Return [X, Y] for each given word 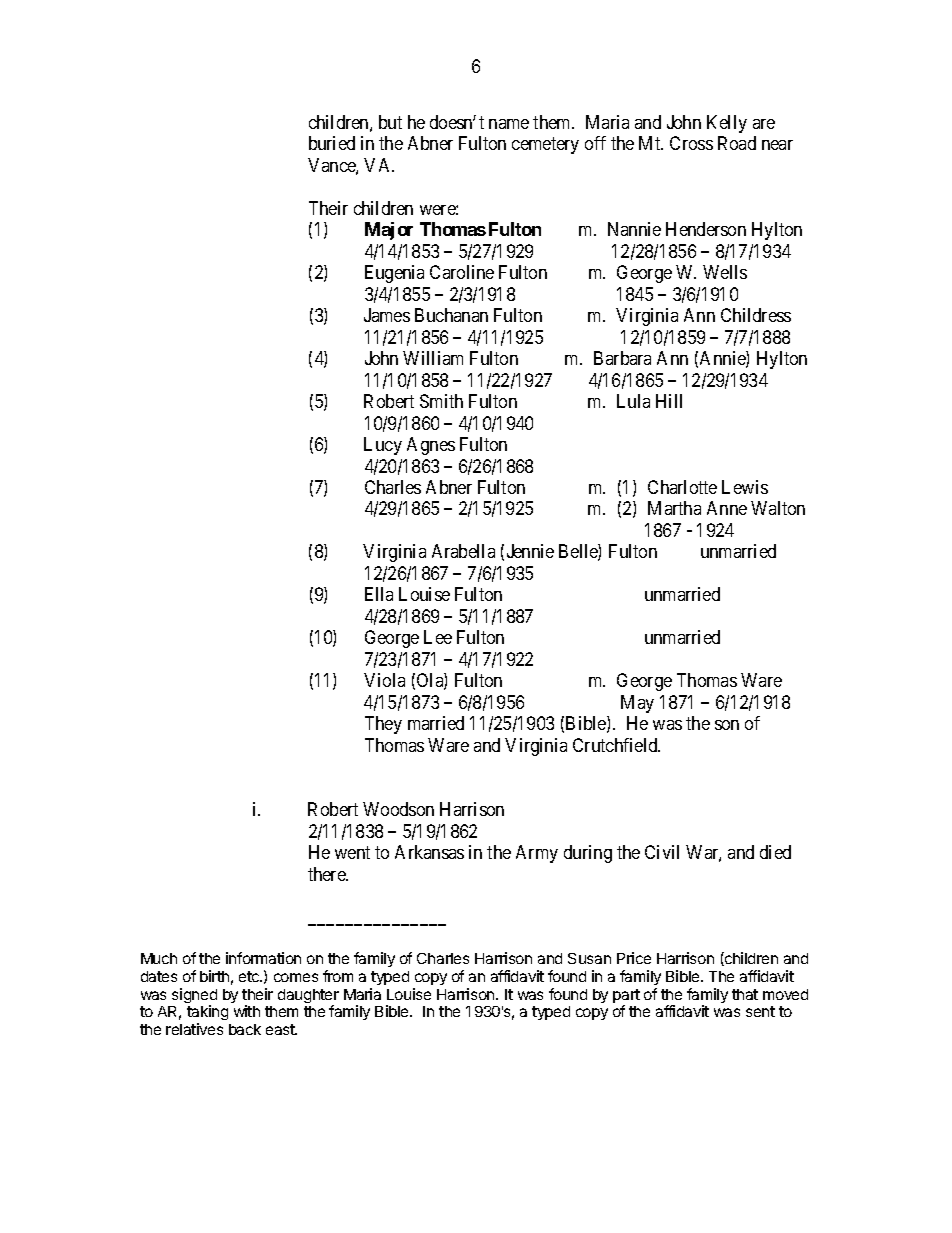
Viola [384, 680]
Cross [691, 143]
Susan [589, 958]
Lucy [383, 446]
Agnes [431, 446]
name [509, 124]
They [383, 725]
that [745, 994]
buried [332, 143]
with [247, 1011]
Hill [669, 401]
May [637, 704]
